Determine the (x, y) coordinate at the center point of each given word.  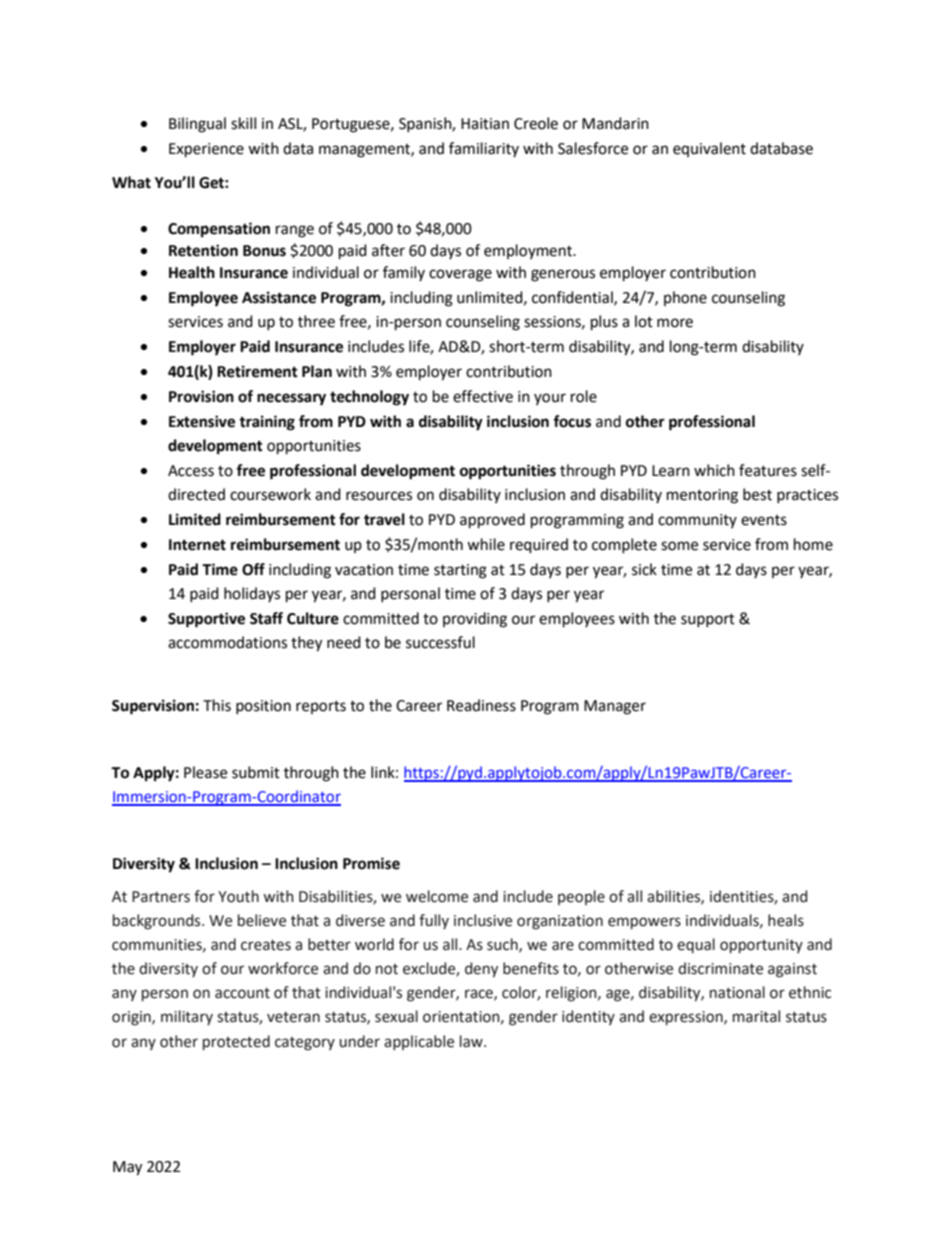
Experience (206, 150)
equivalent (709, 149)
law (472, 1041)
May (127, 1168)
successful (440, 642)
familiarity (484, 149)
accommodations (227, 642)
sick (644, 569)
